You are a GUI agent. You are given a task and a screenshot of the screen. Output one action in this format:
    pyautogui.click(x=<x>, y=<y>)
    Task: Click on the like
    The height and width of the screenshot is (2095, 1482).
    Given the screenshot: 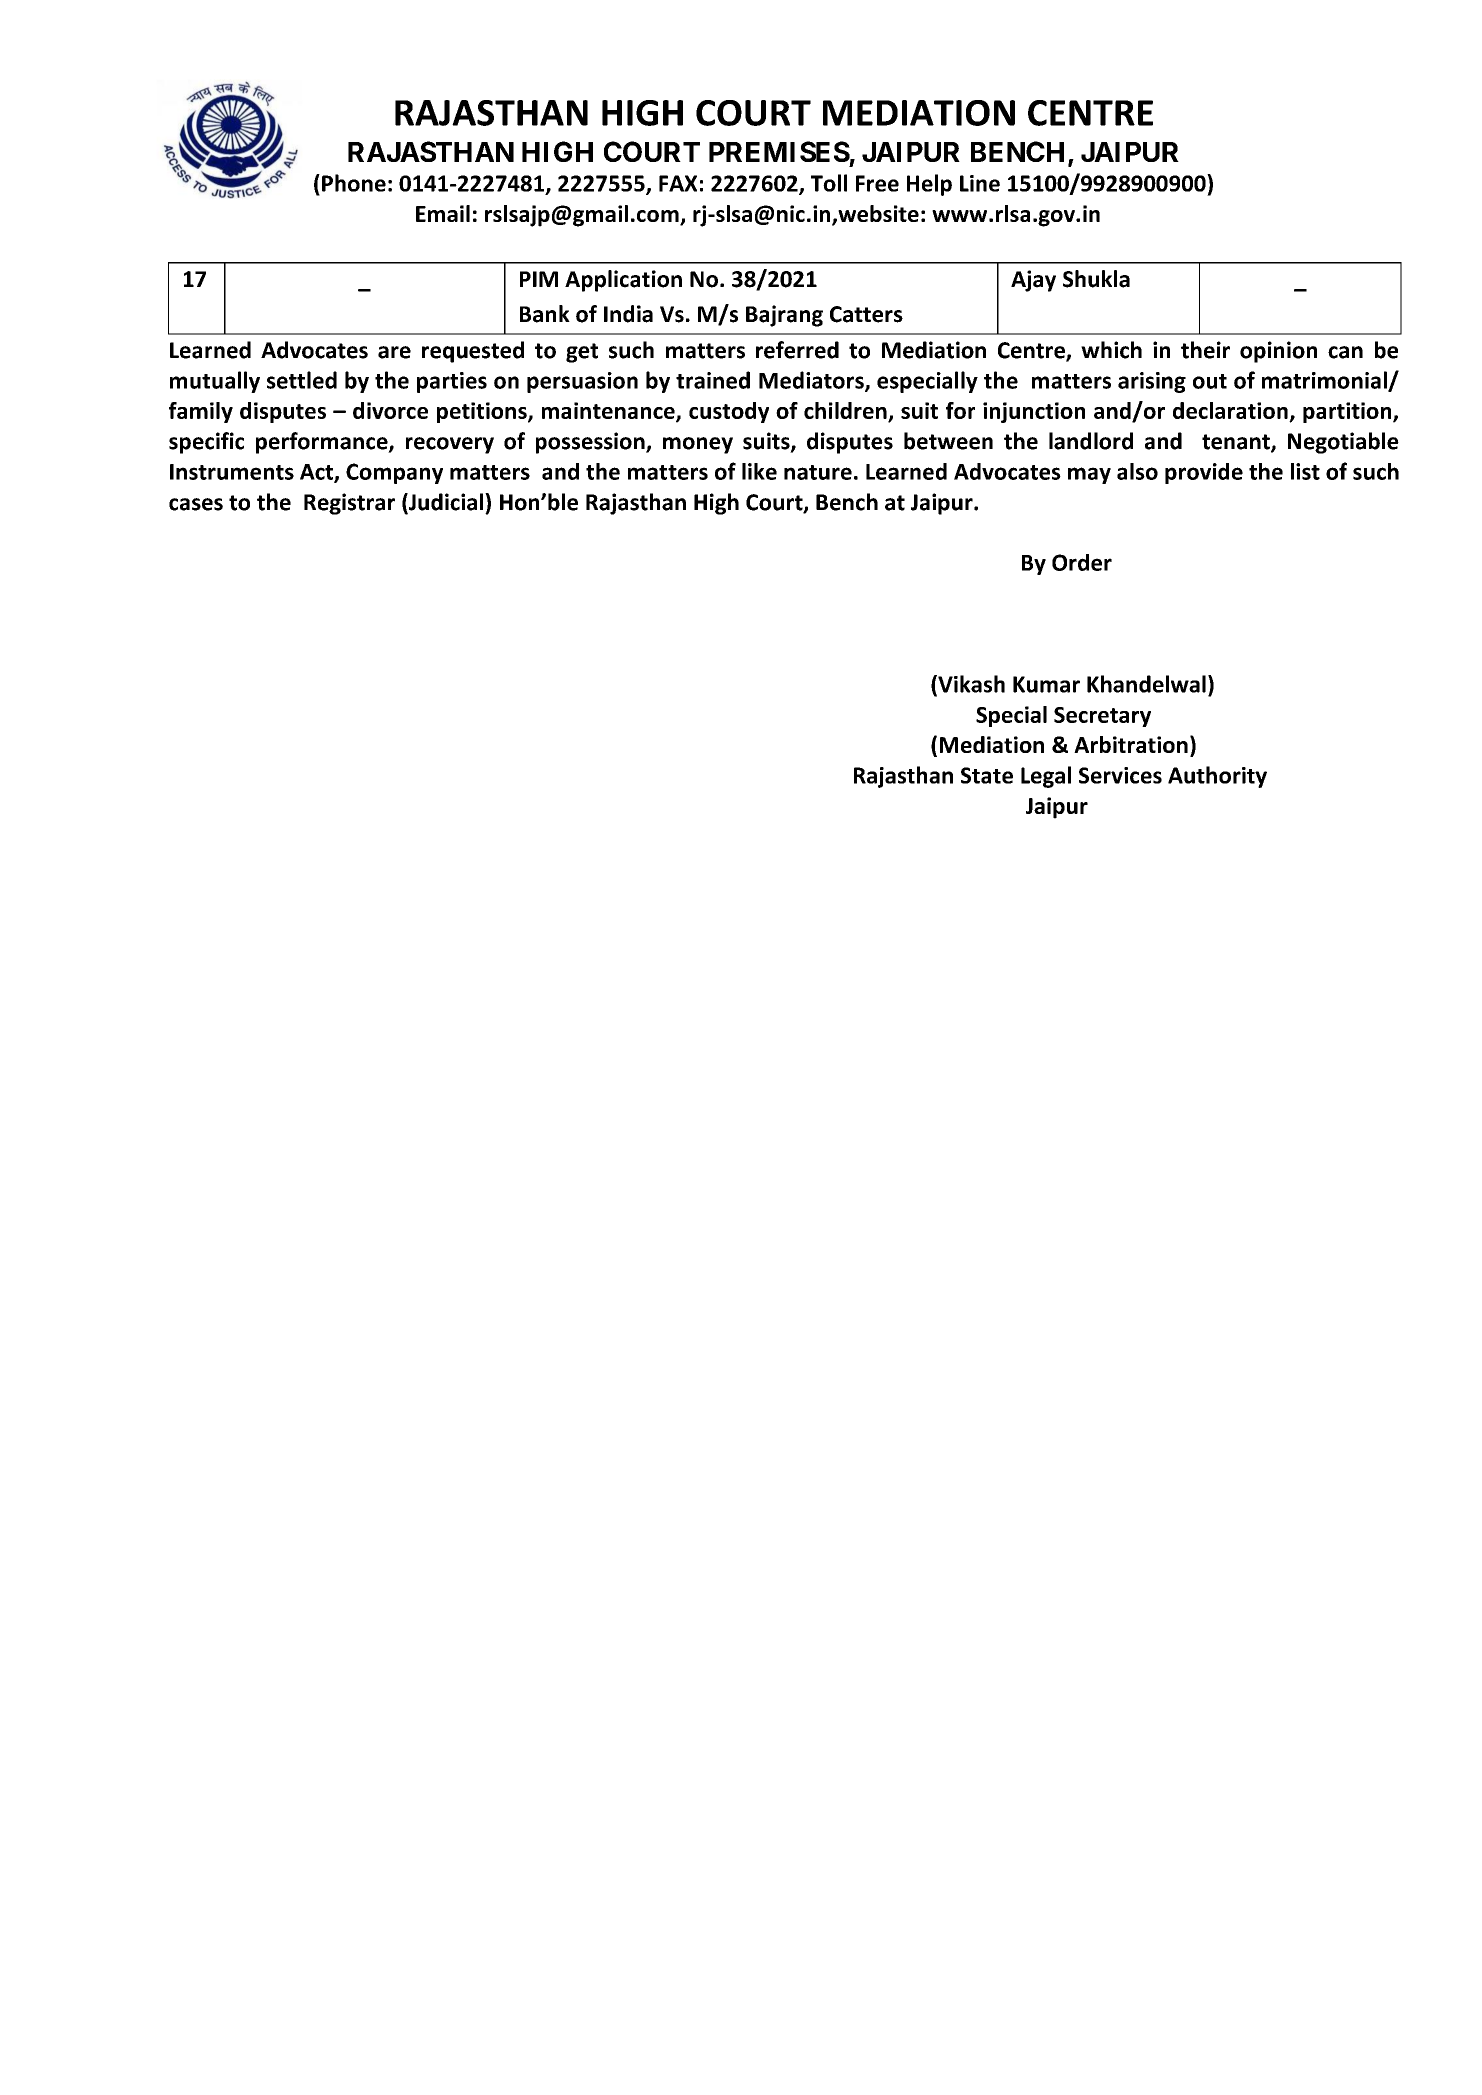 What is the action you would take?
    pyautogui.click(x=759, y=471)
